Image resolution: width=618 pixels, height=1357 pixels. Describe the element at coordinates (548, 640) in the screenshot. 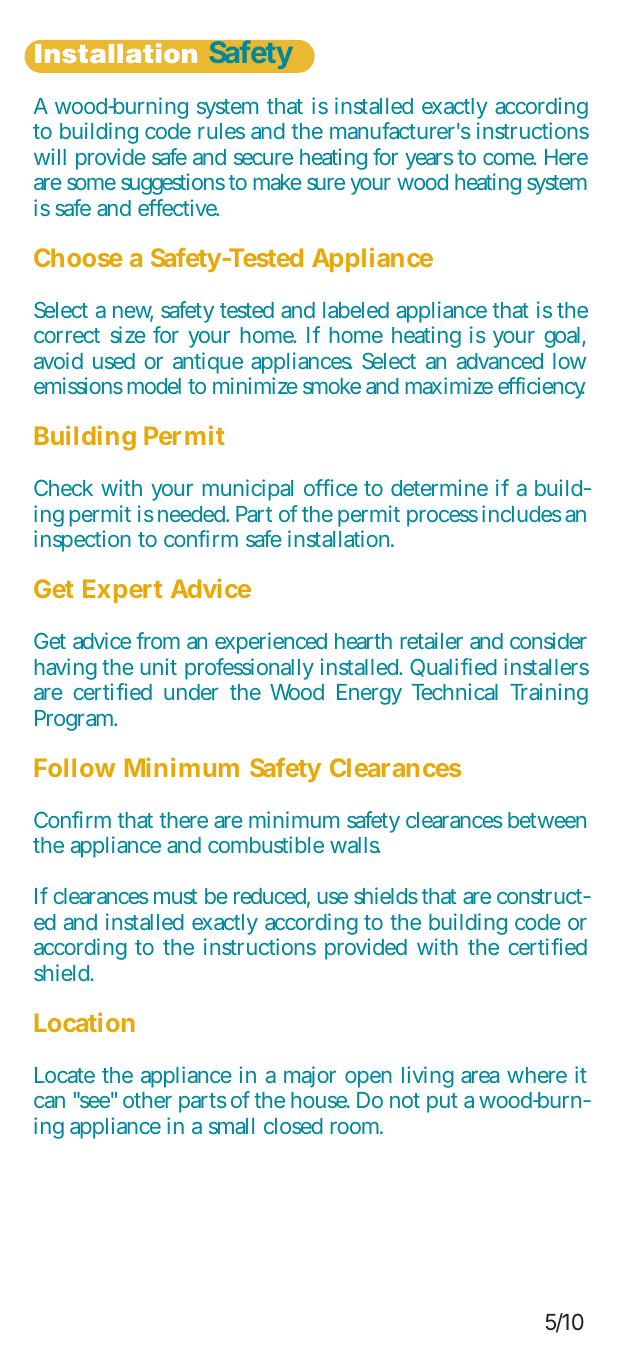

I see `consider` at that location.
